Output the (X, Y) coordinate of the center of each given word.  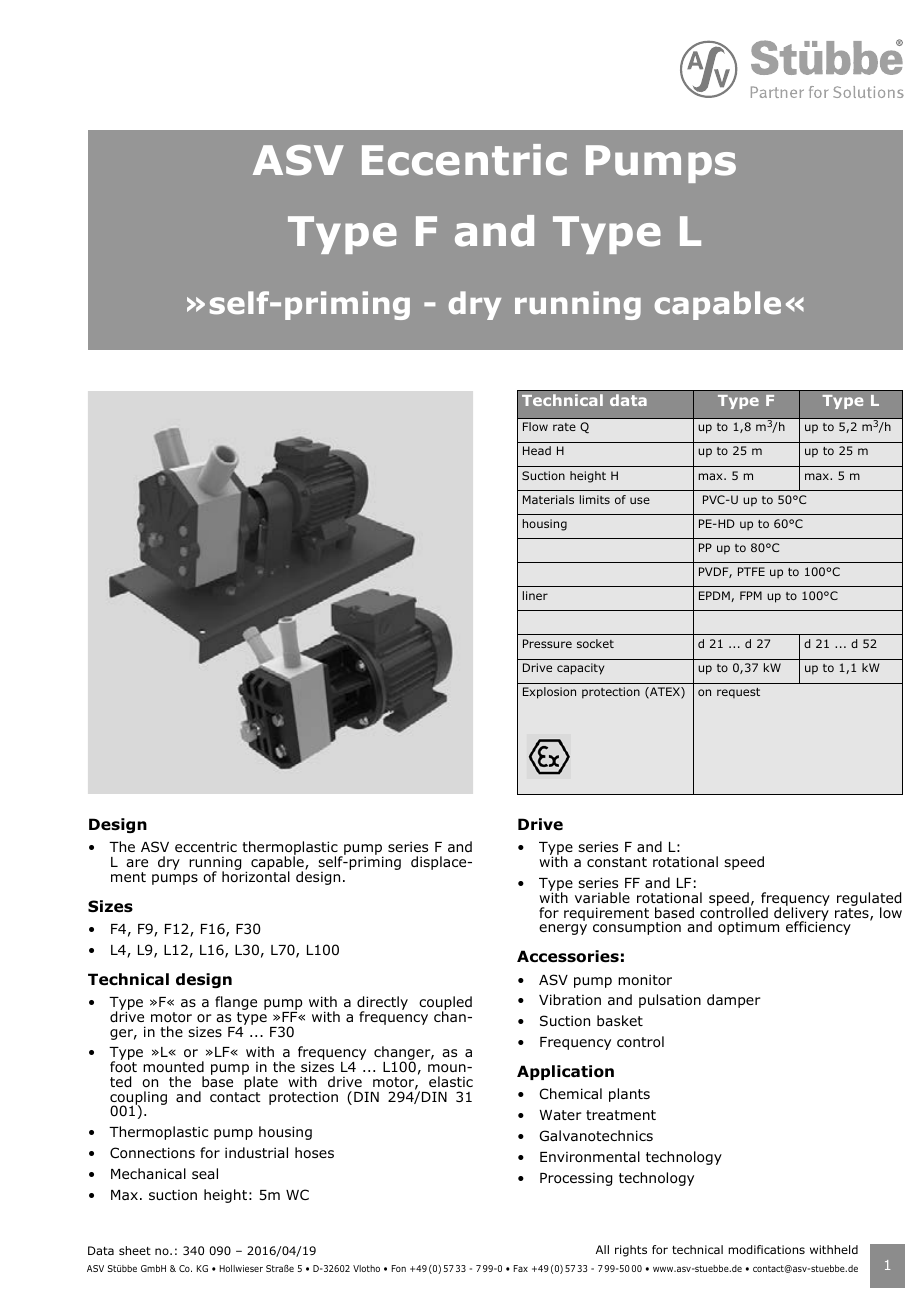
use (640, 500)
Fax (521, 1268)
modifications (766, 1249)
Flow (535, 426)
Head (537, 450)
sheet (135, 1250)
